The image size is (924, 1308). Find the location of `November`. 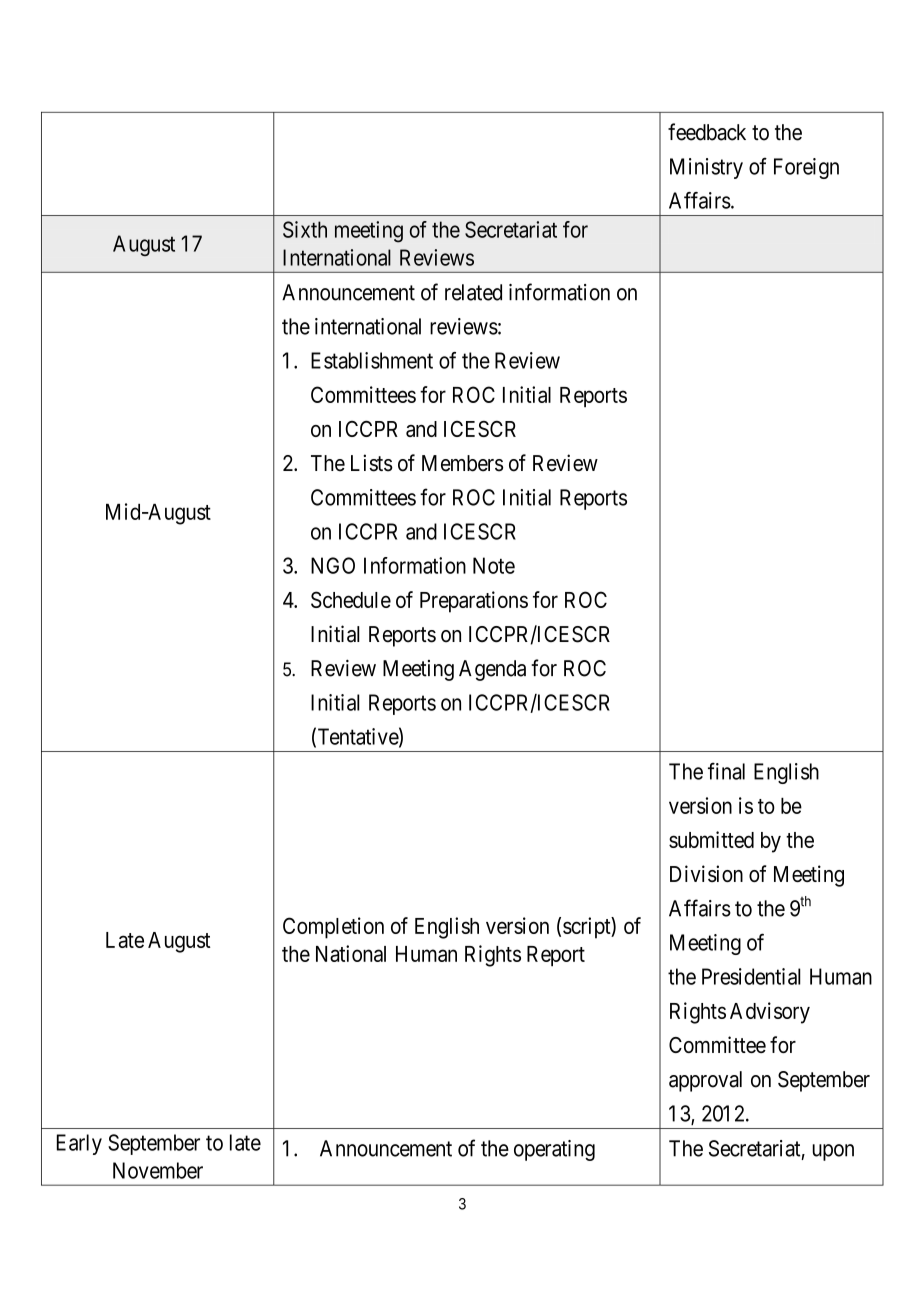

November is located at coordinates (158, 1170).
